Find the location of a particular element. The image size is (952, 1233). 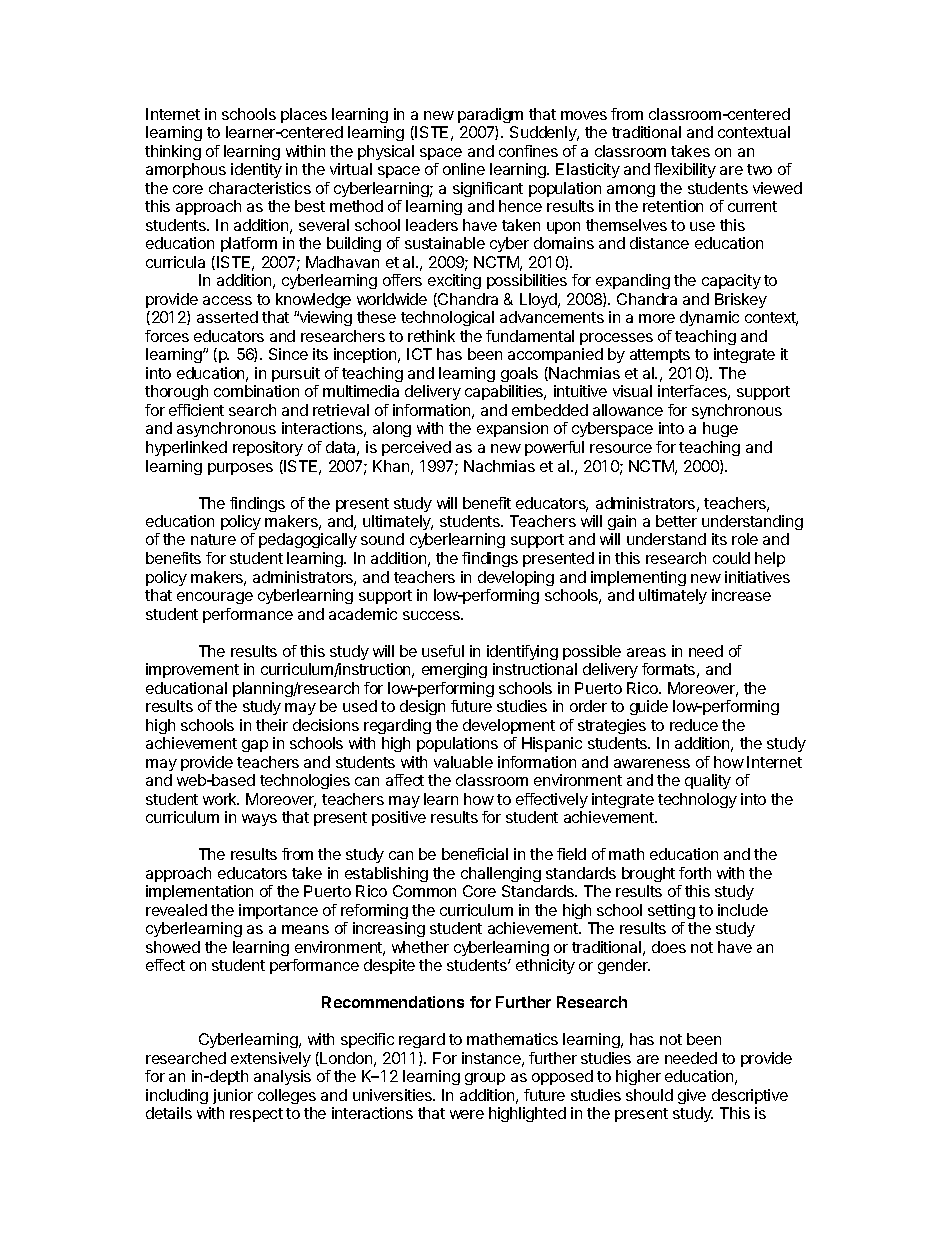

group is located at coordinates (485, 1079).
